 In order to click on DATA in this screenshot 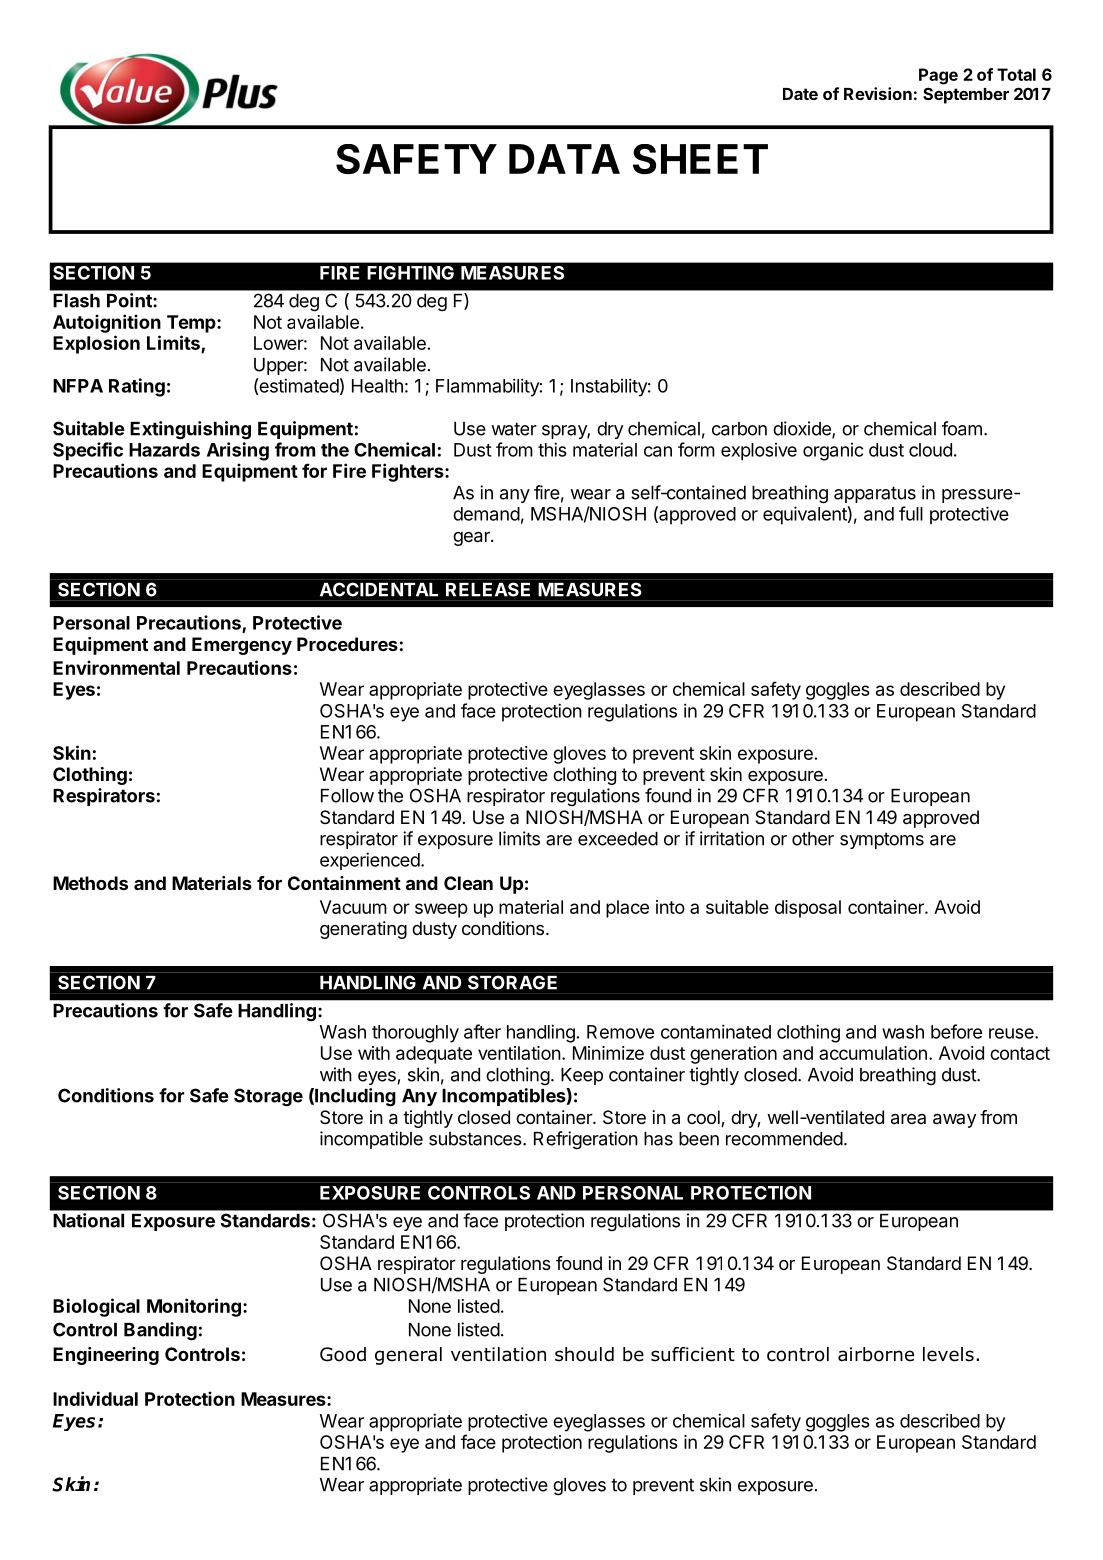, I will do `click(564, 159)`.
